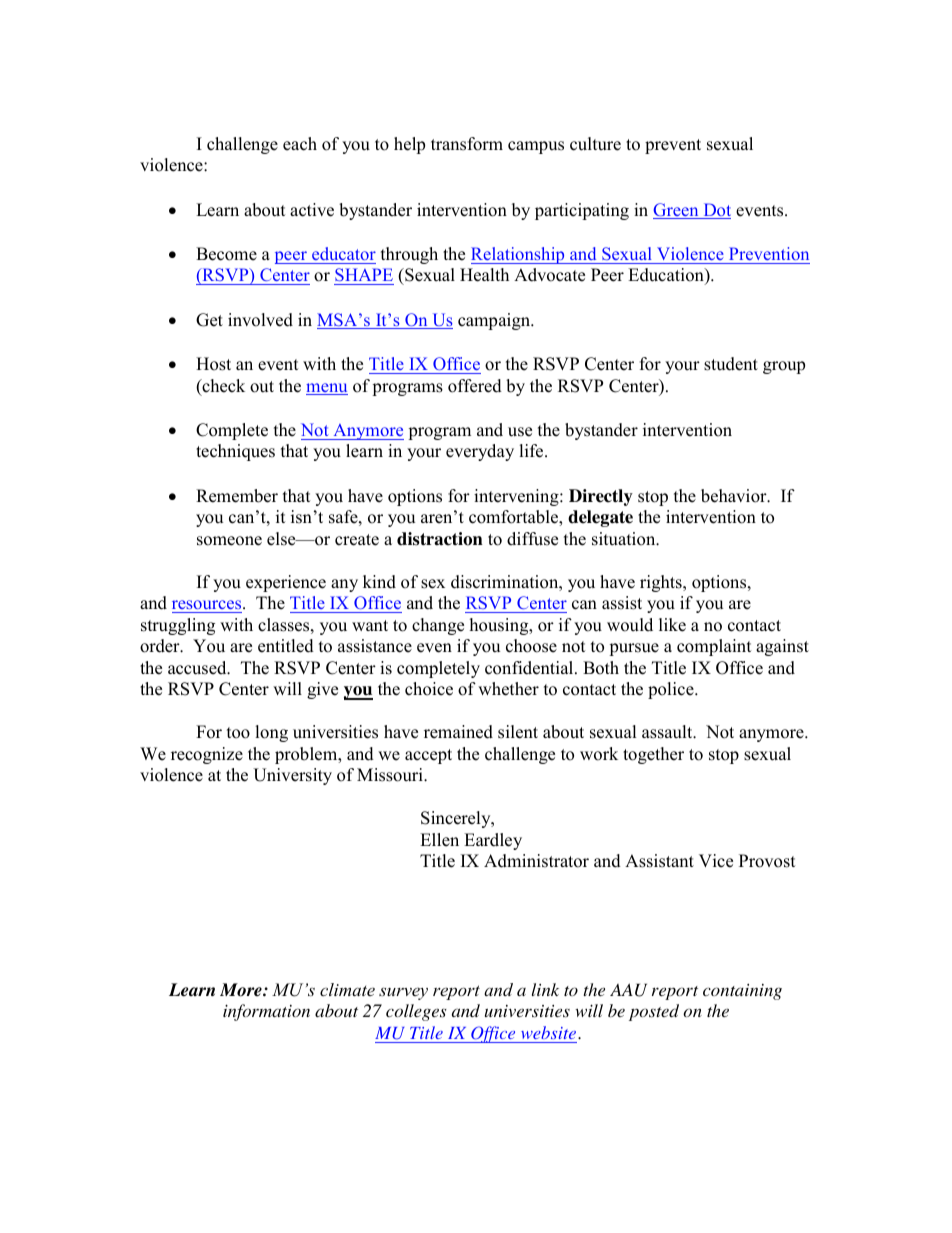 This screenshot has height=1233, width=952. I want to click on transform, so click(467, 144).
